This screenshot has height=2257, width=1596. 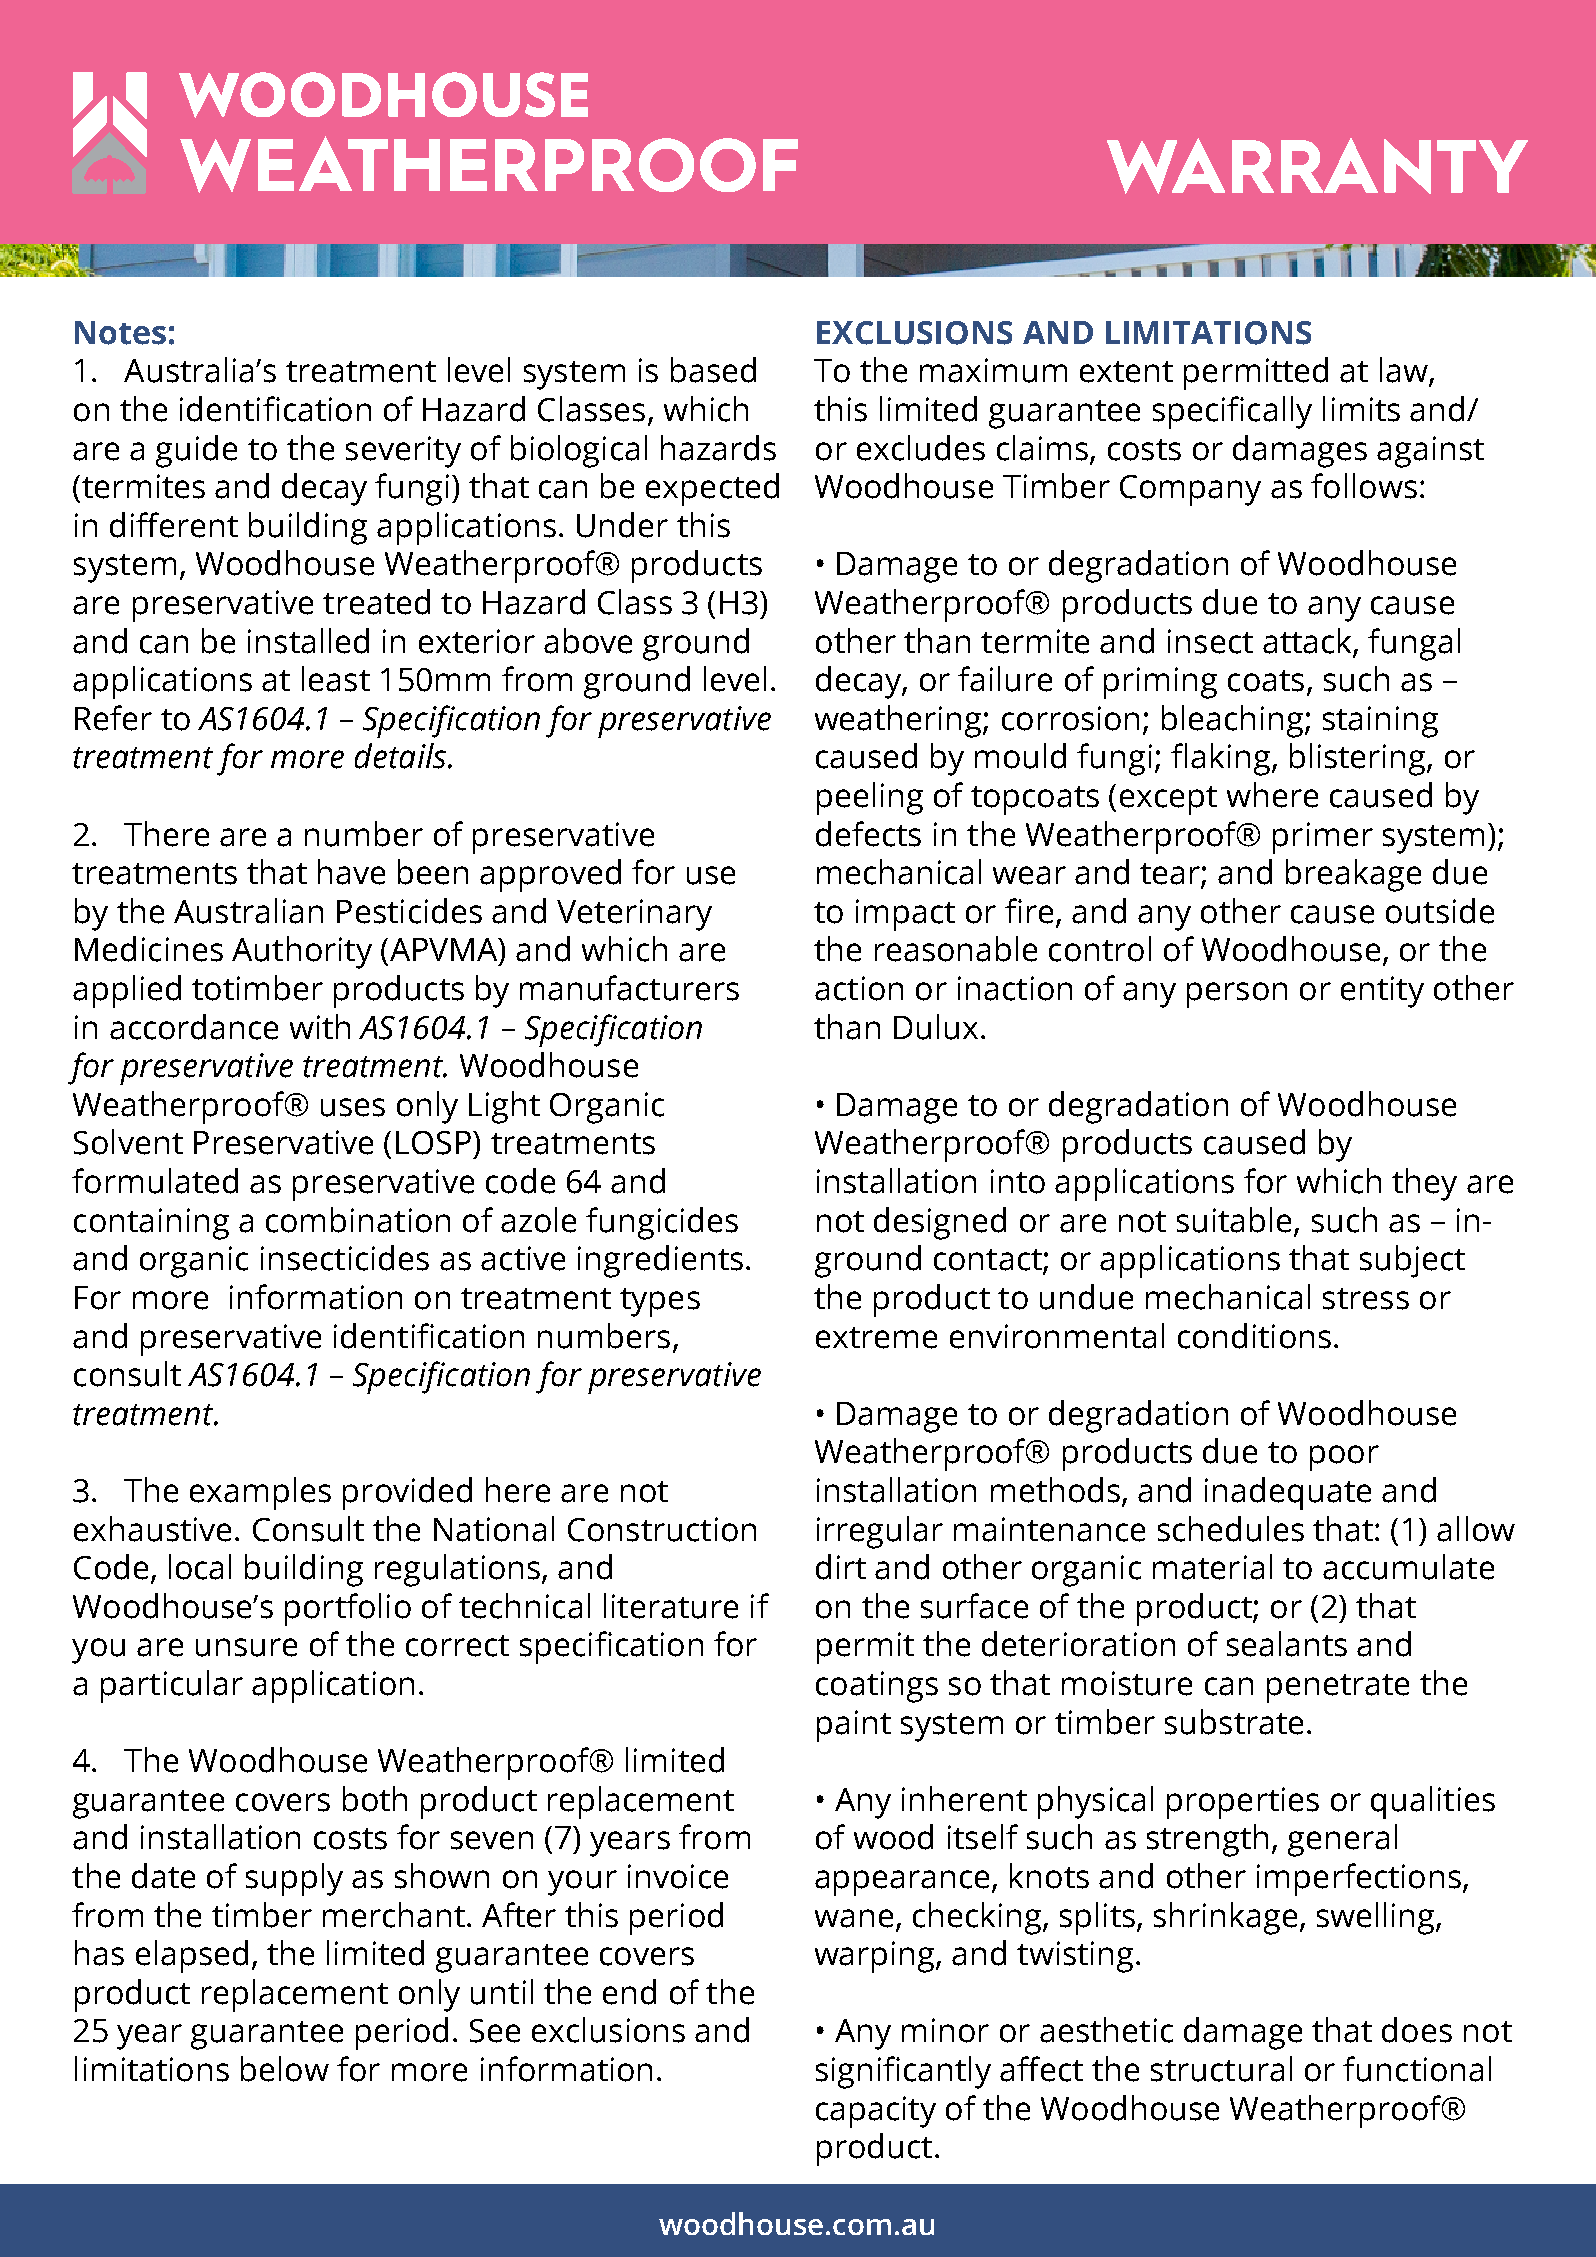 I want to click on Authority, so click(x=302, y=952).
